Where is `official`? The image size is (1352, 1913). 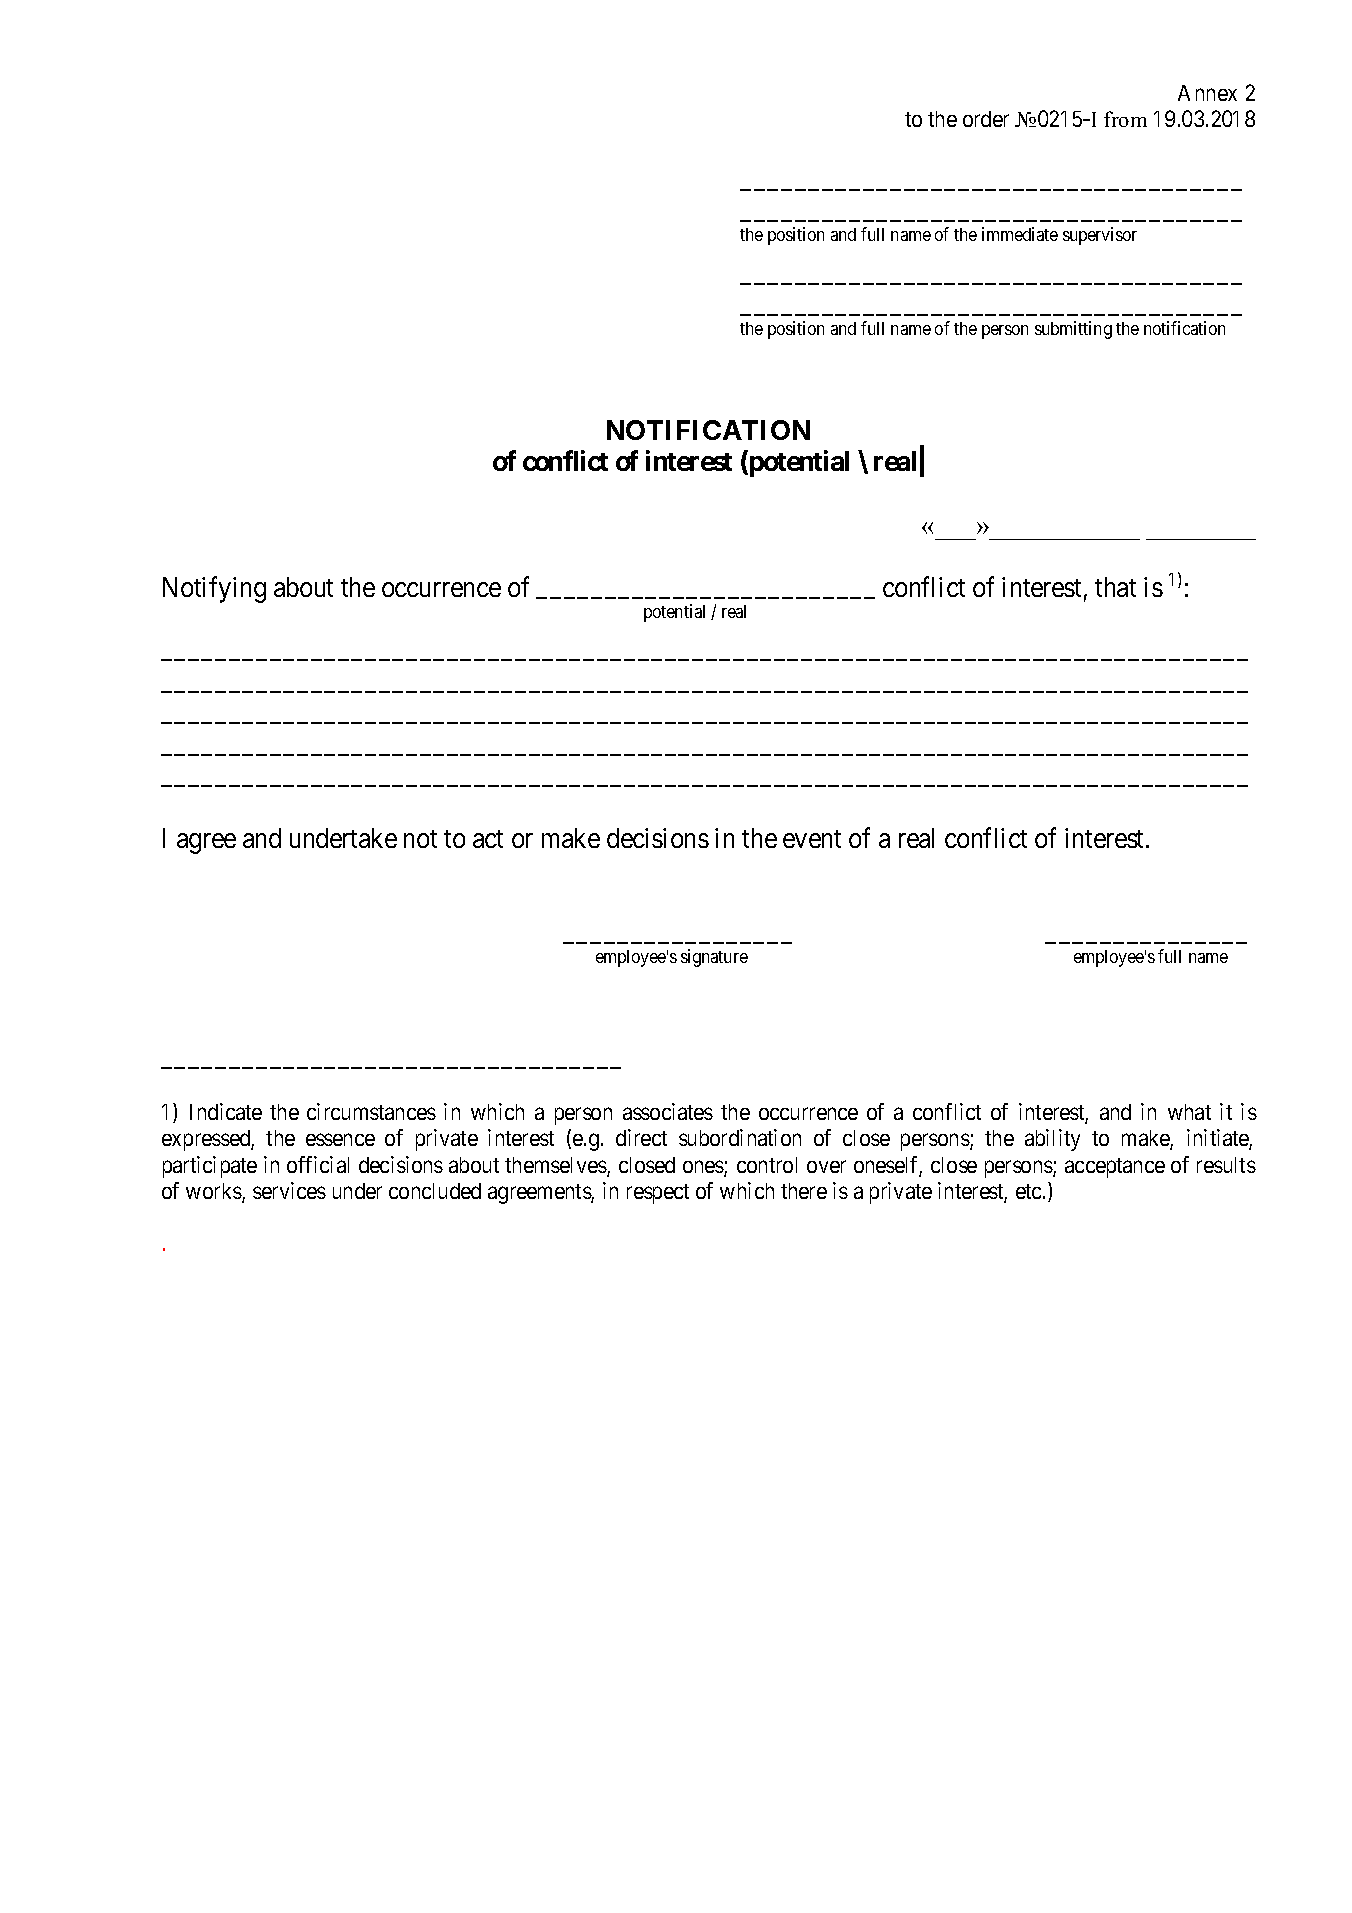
official is located at coordinates (318, 1164).
